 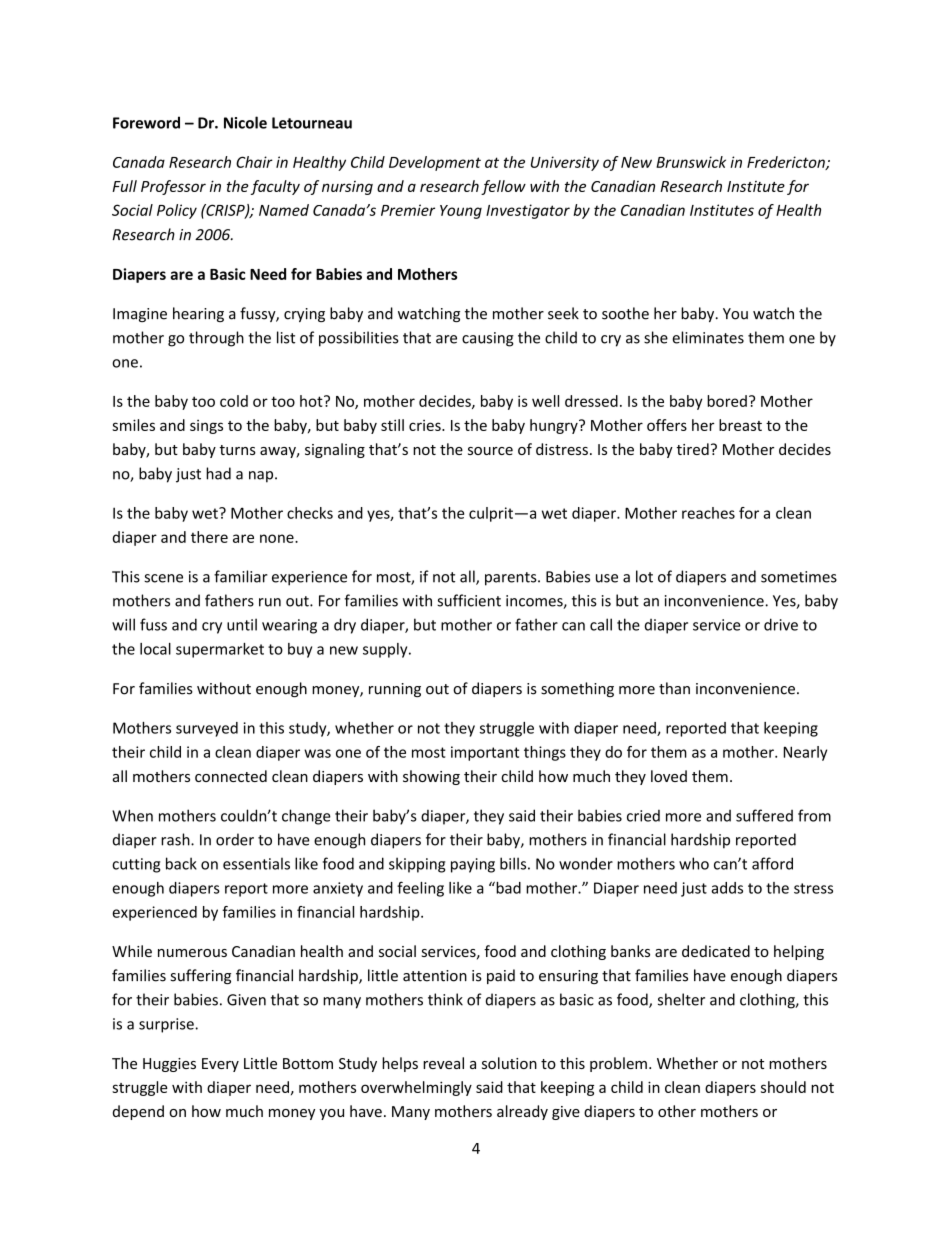 I want to click on reveal, so click(x=443, y=1063).
